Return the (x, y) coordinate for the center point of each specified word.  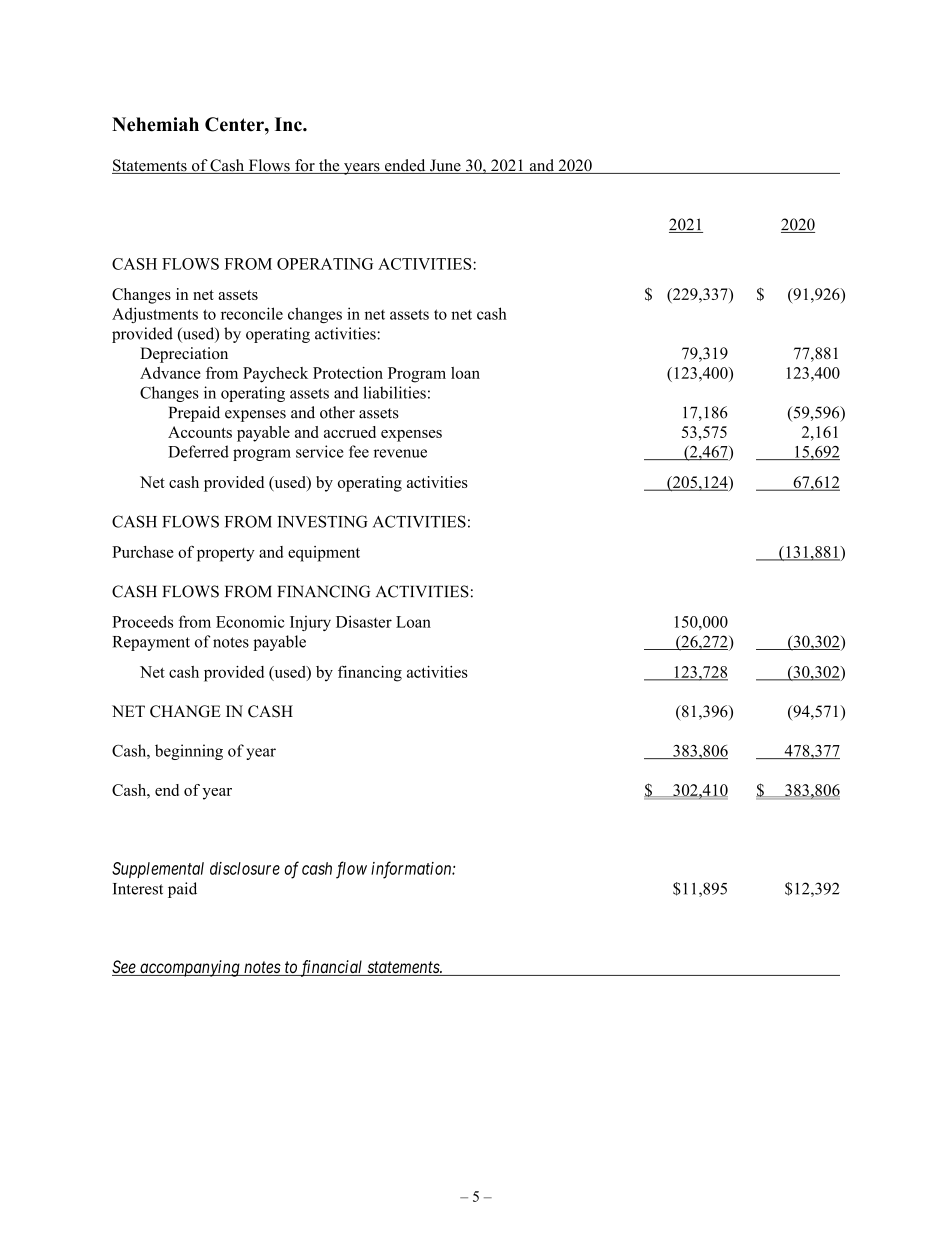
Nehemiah (155, 124)
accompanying (190, 968)
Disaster (364, 621)
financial (331, 968)
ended (405, 166)
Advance (170, 373)
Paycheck (275, 375)
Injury (310, 623)
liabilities (394, 392)
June (445, 166)
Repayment (151, 643)
